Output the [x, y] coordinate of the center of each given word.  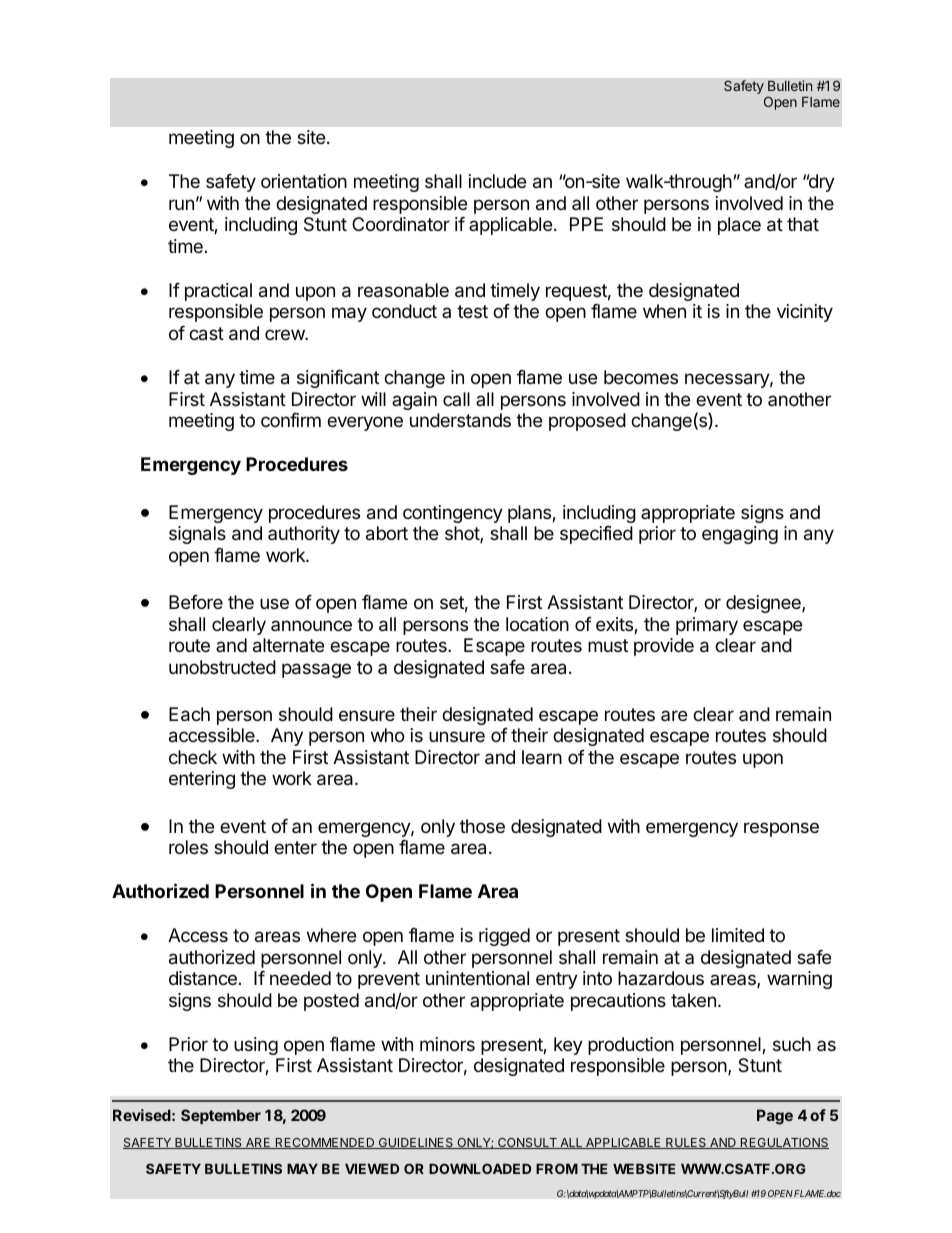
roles [188, 847]
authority [304, 535]
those [482, 826]
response [781, 829]
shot [463, 534]
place [739, 226]
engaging [740, 535]
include [497, 181]
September [221, 1116]
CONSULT [527, 1143]
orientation [304, 181]
